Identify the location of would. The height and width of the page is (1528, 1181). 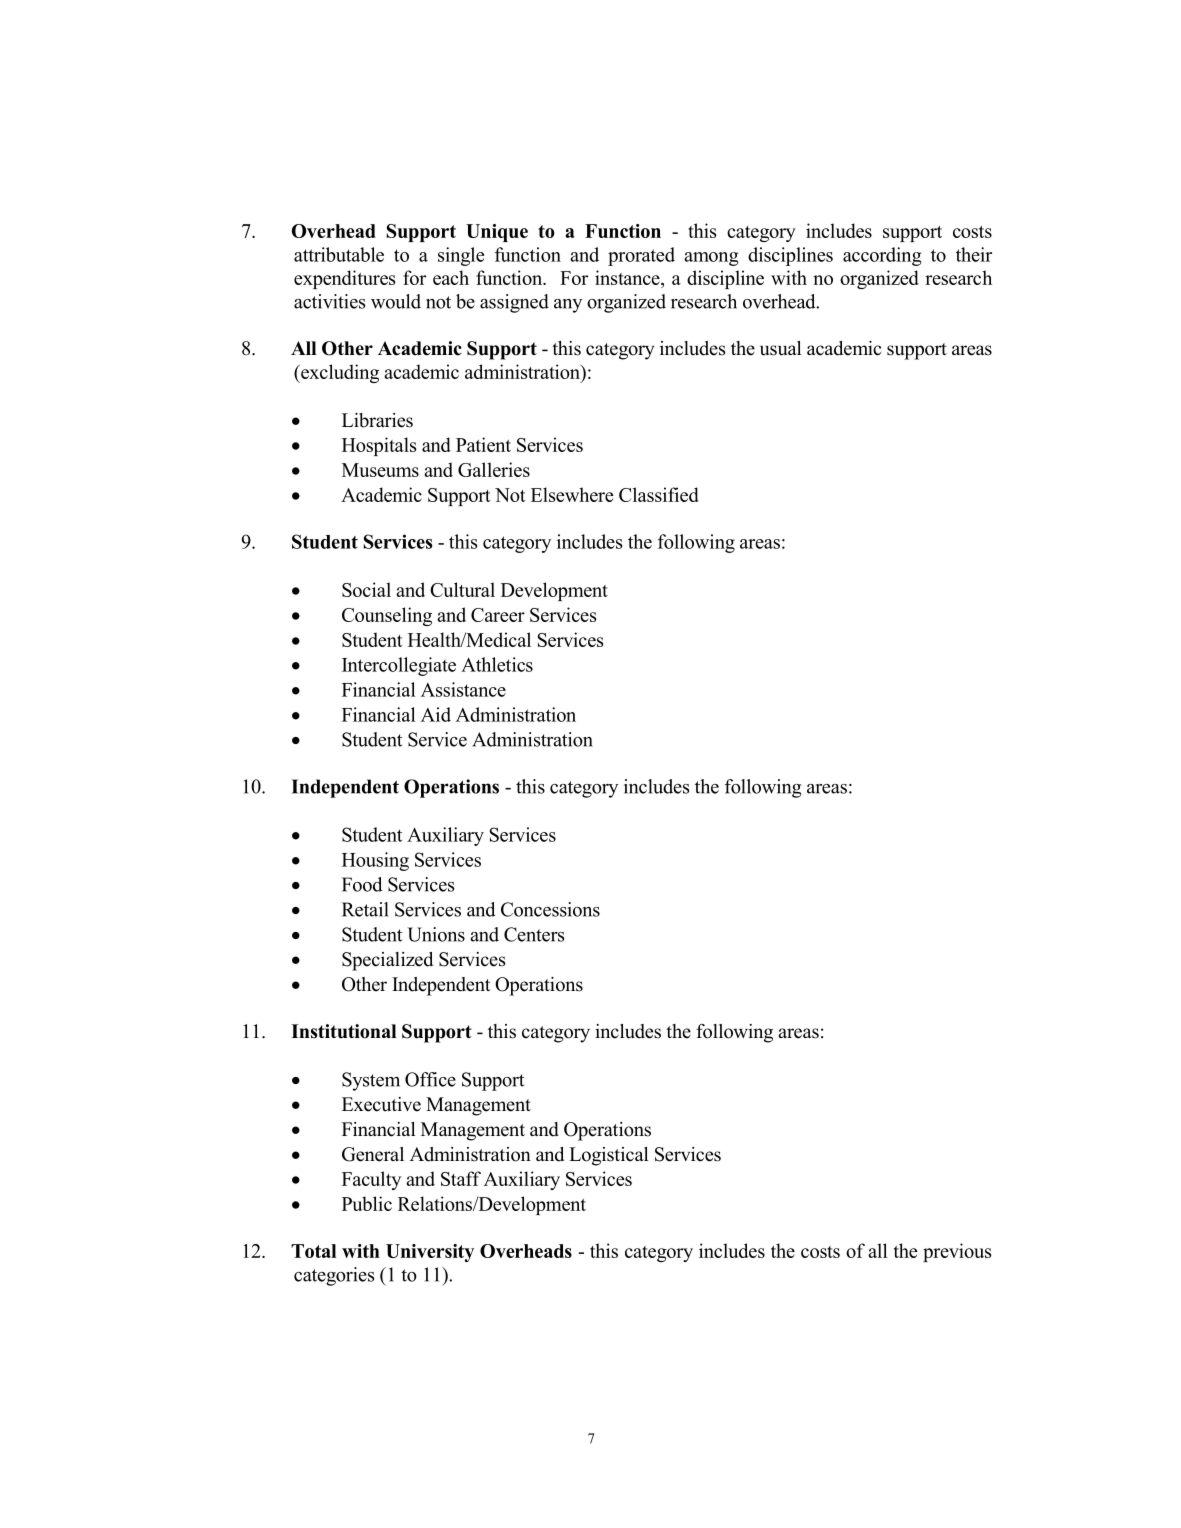
(396, 301).
